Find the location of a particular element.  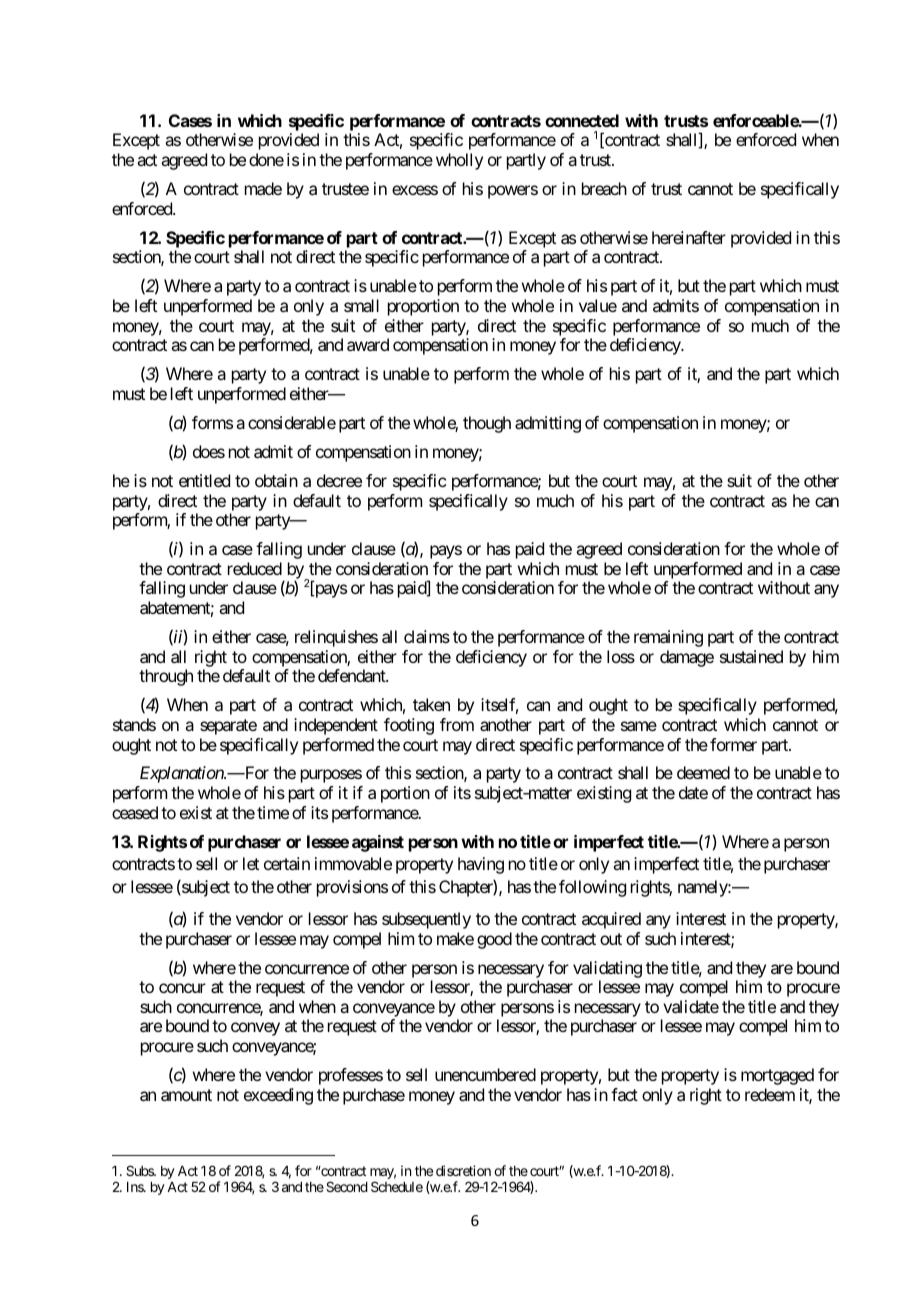

remaining is located at coordinates (668, 638).
